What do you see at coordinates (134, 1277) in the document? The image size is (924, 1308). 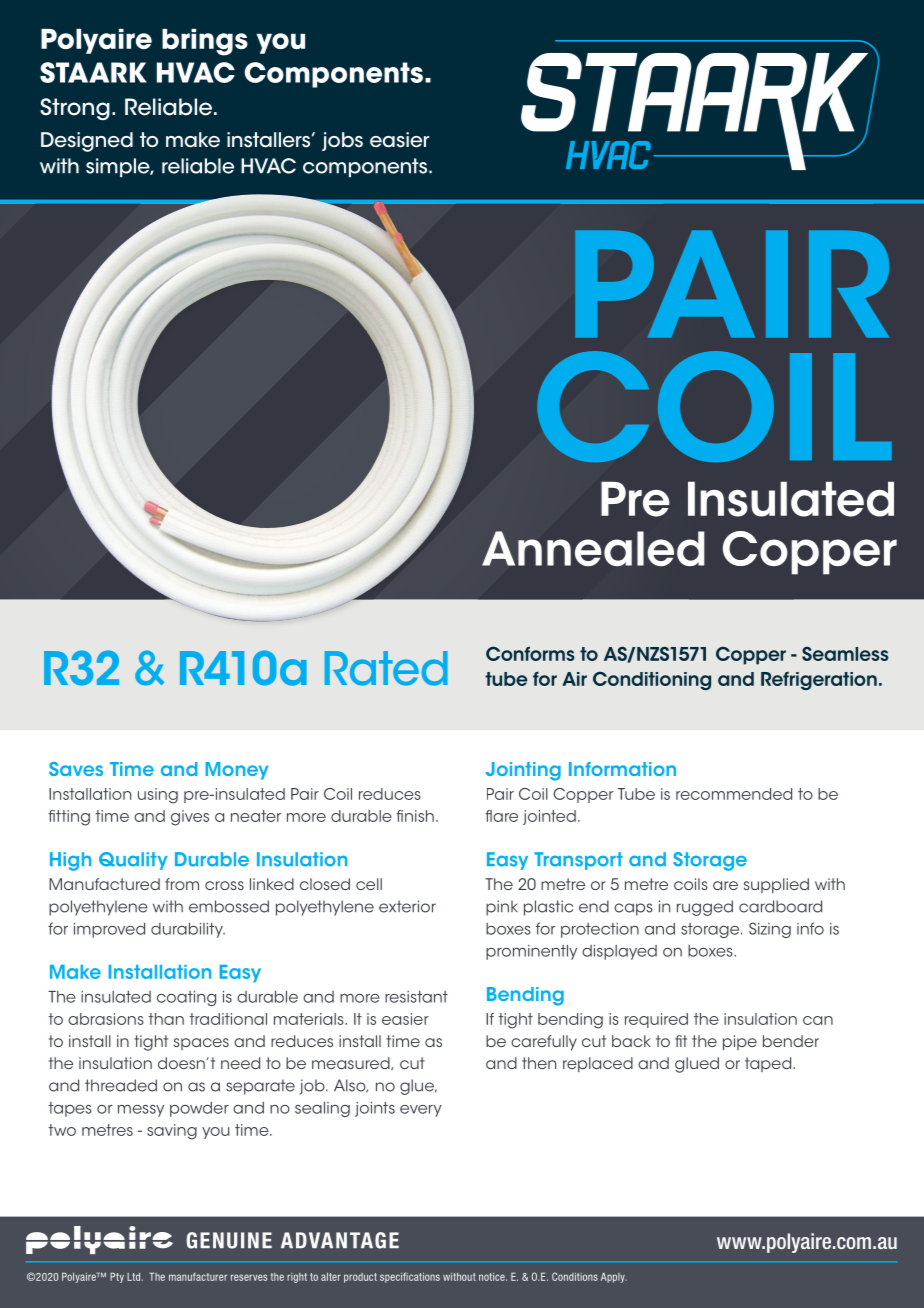 I see `Ltd` at bounding box center [134, 1277].
